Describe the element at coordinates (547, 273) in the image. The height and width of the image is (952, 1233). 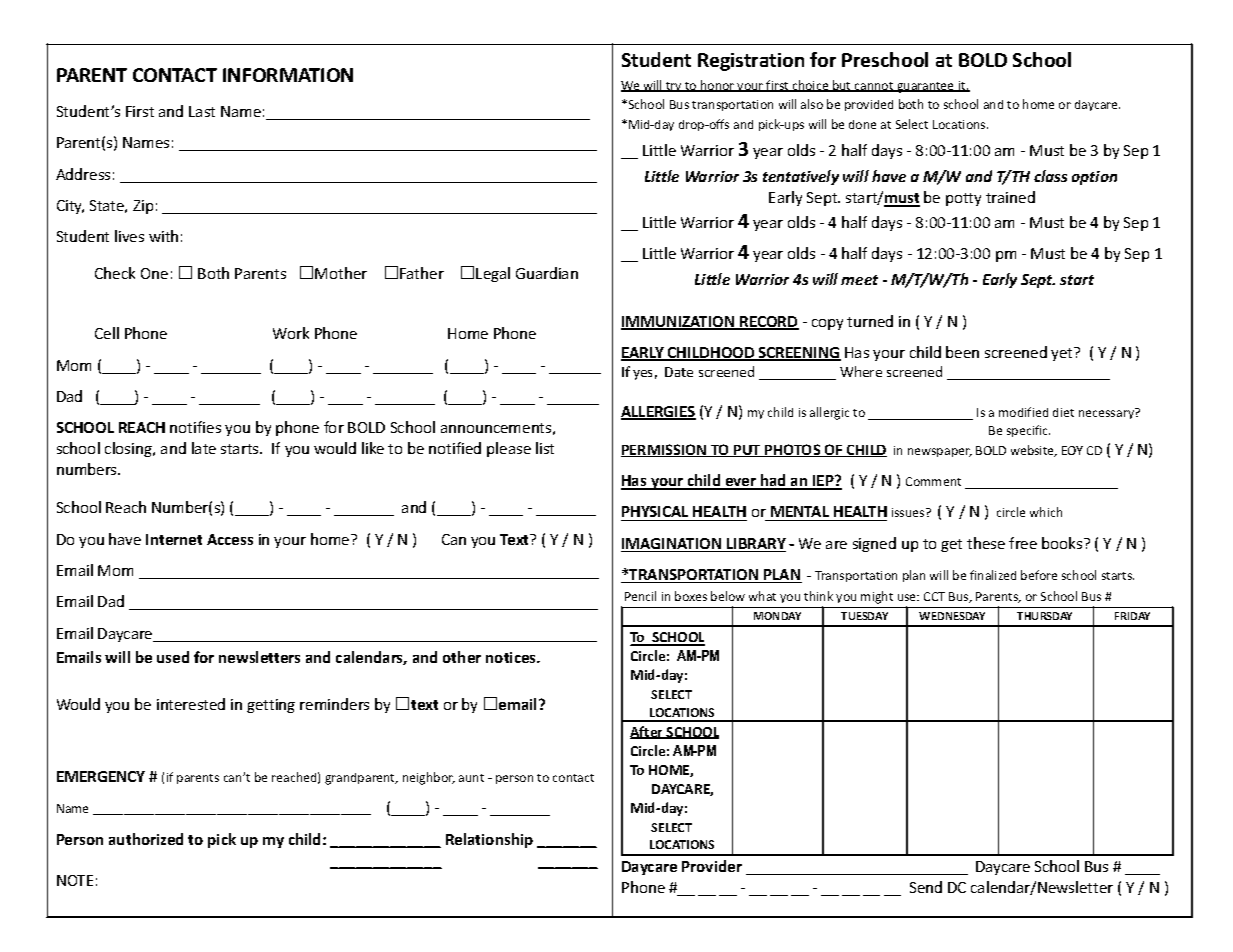
I see `Guardian` at that location.
